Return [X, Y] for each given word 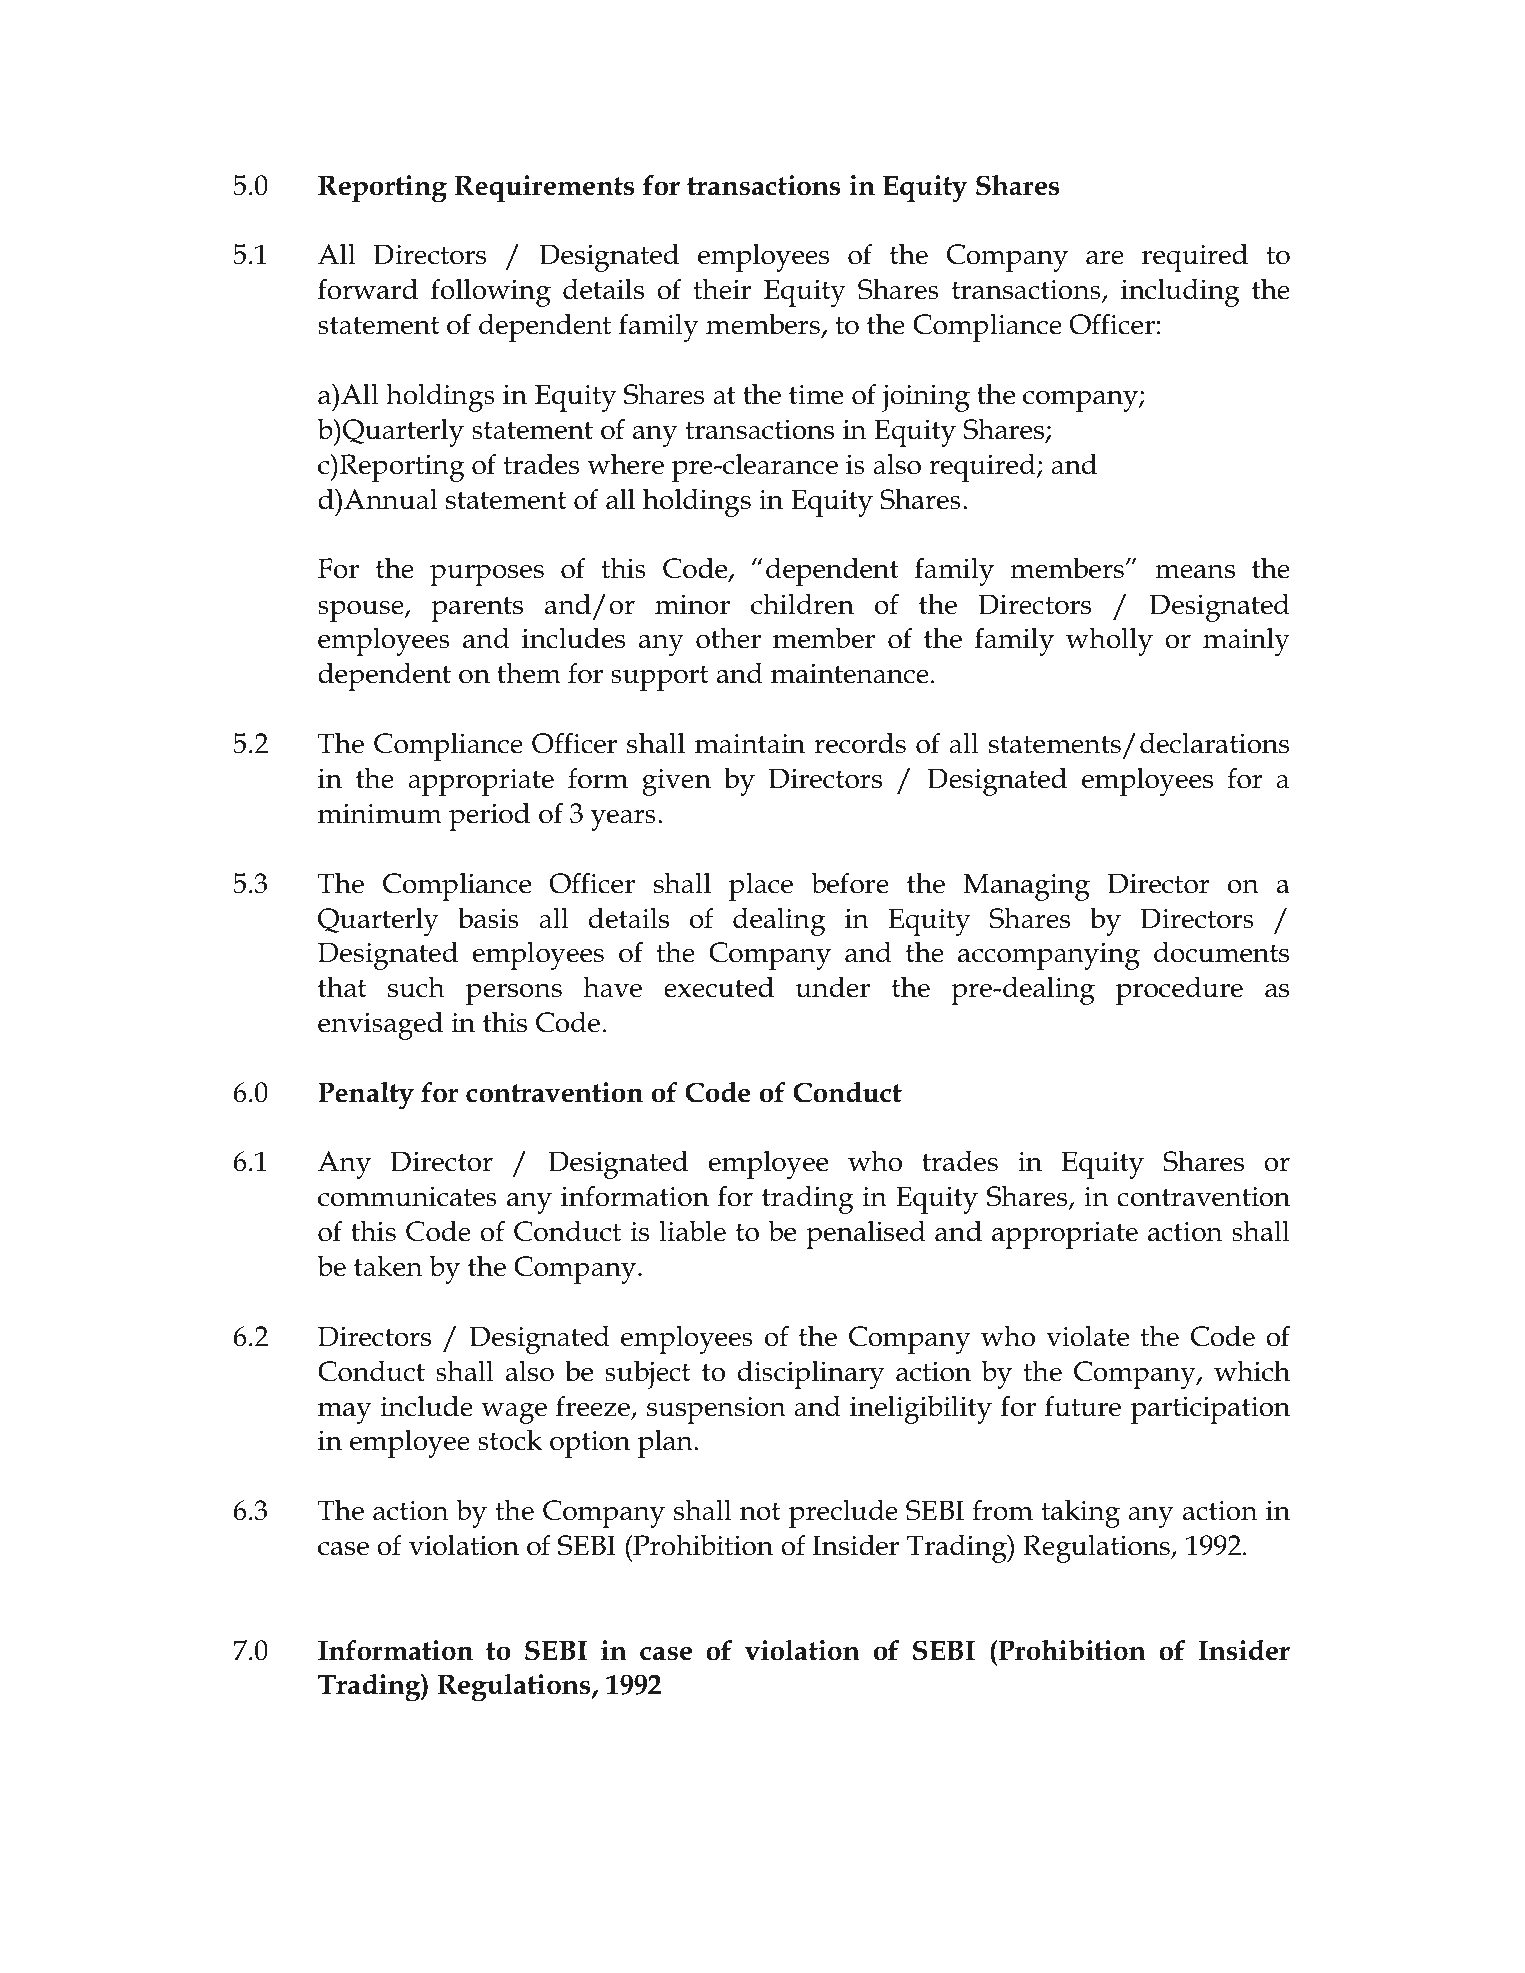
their [722, 289]
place [761, 886]
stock [510, 1440]
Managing [1026, 887]
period [489, 816]
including [1180, 292]
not [760, 1512]
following [491, 292]
